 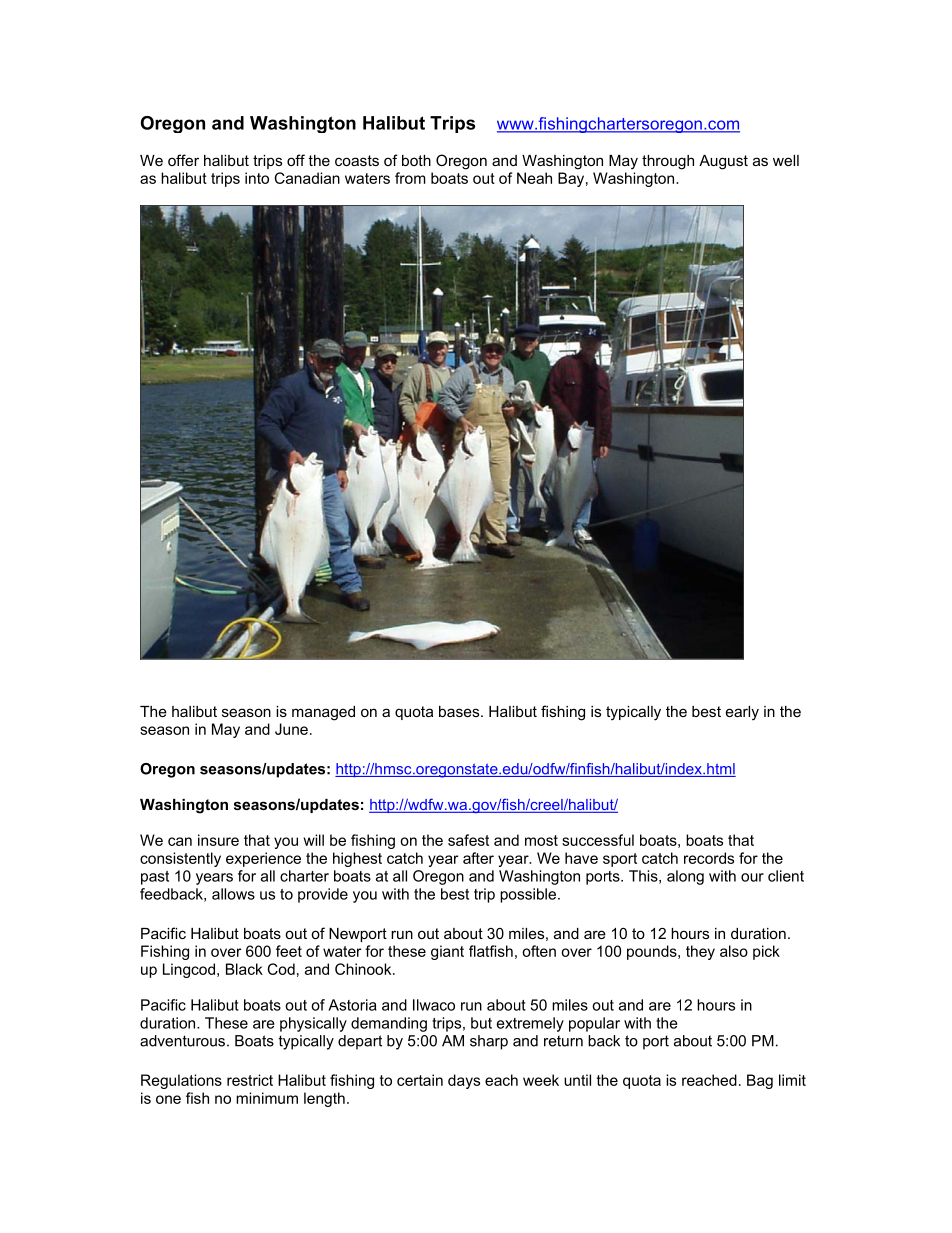 I want to click on from, so click(x=410, y=178).
